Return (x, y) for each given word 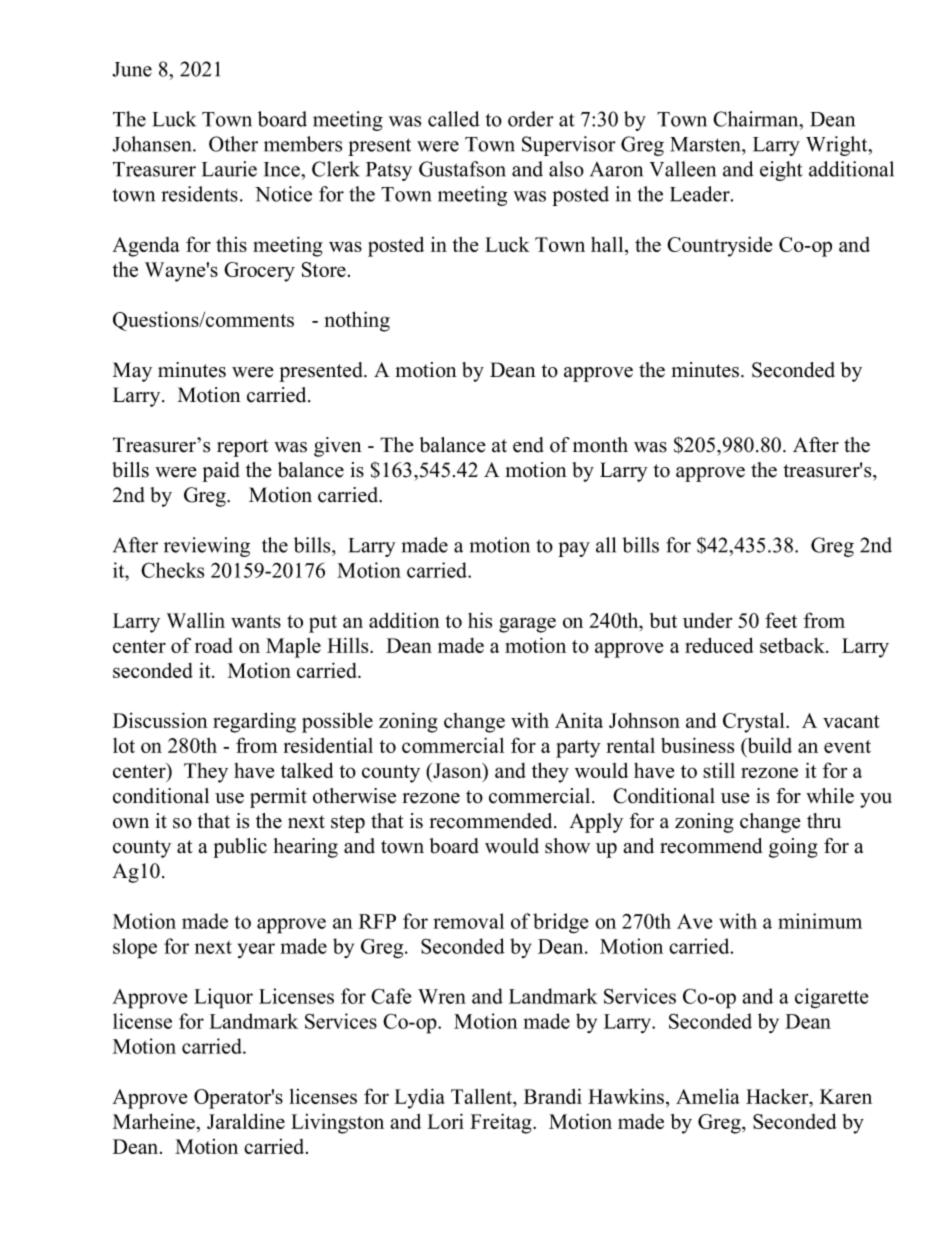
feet (781, 620)
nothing (357, 321)
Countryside (719, 246)
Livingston (337, 1123)
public (240, 848)
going (793, 848)
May (132, 372)
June (132, 69)
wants (256, 621)
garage (527, 625)
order (531, 119)
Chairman (757, 119)
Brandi (552, 1096)
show (567, 846)
